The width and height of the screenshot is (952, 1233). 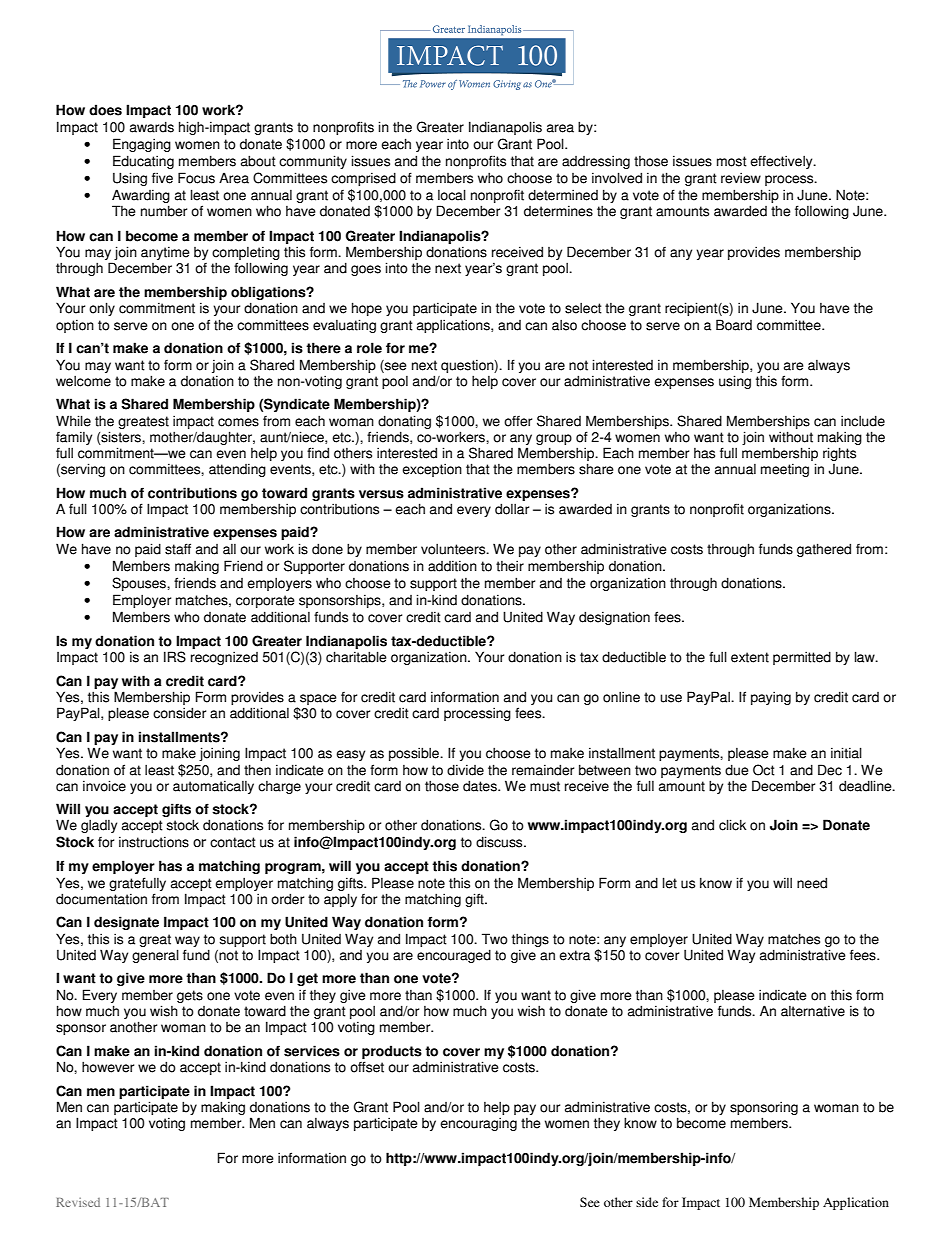 What do you see at coordinates (452, 195) in the screenshot?
I see `local` at bounding box center [452, 195].
